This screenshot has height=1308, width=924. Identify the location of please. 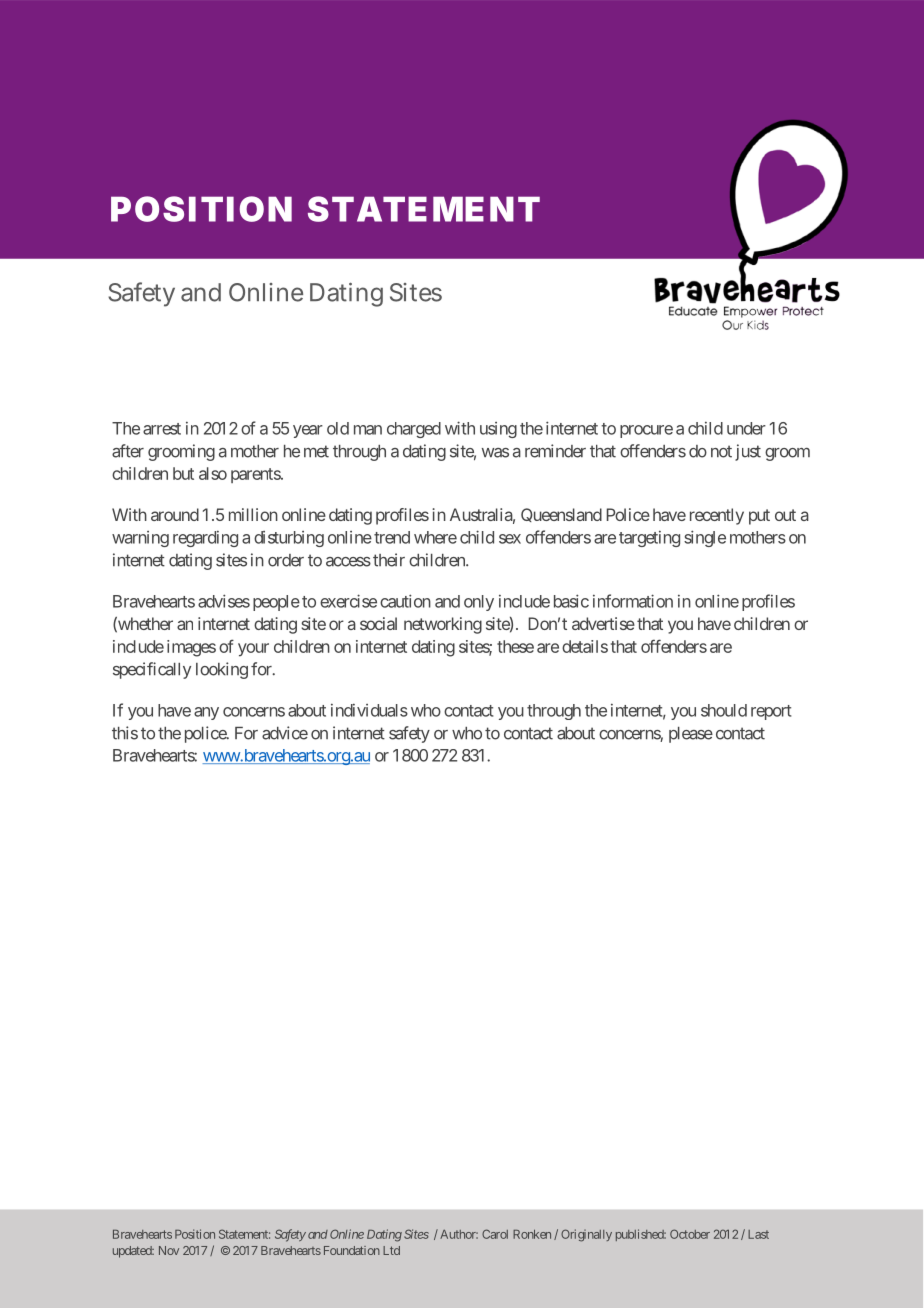
(691, 735).
